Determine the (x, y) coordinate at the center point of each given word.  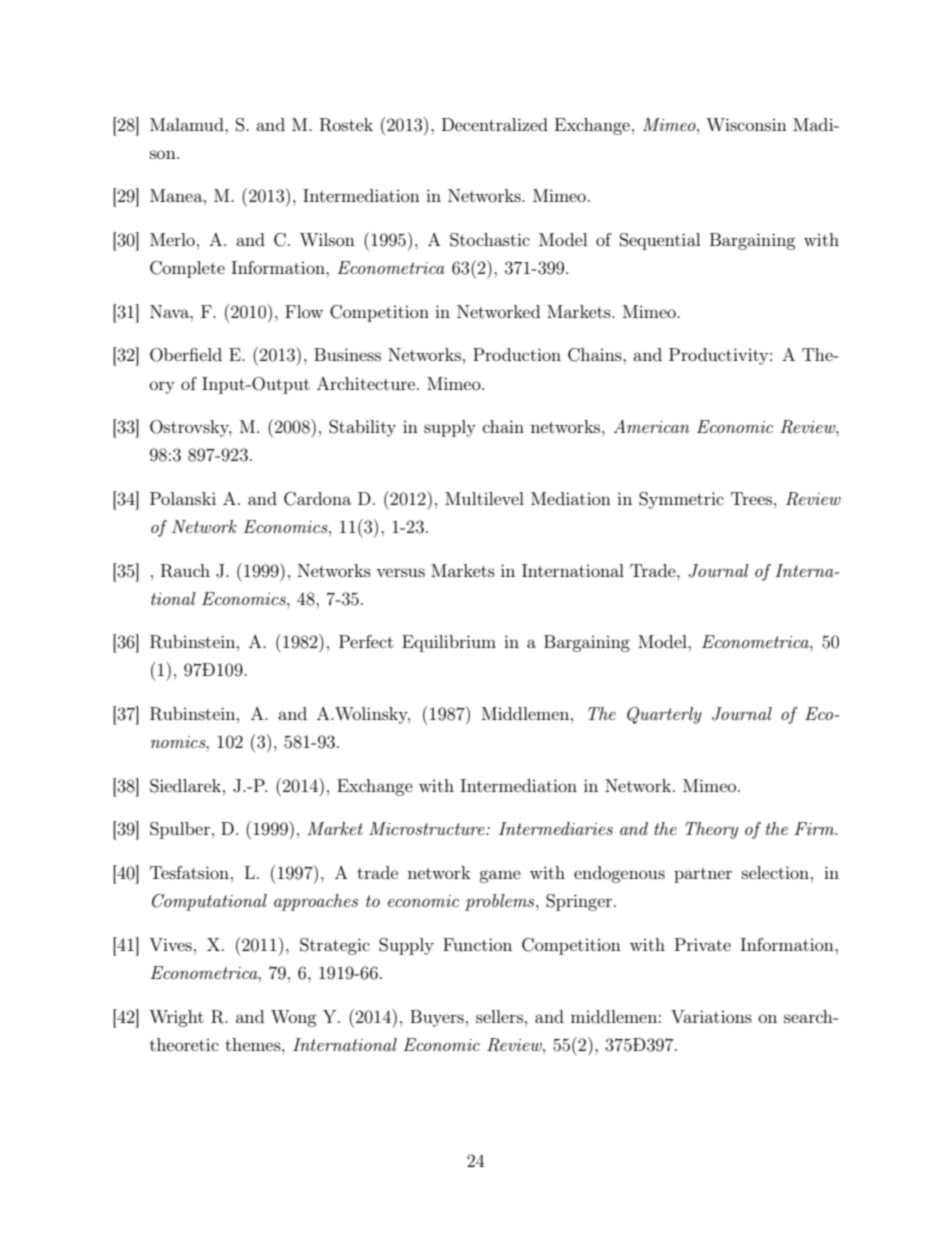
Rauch (185, 571)
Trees (751, 498)
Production (517, 354)
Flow (304, 311)
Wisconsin (746, 124)
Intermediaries (556, 828)
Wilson (327, 239)
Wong (293, 1018)
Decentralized (495, 124)
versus (400, 572)
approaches (316, 902)
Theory (711, 830)
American (652, 426)
